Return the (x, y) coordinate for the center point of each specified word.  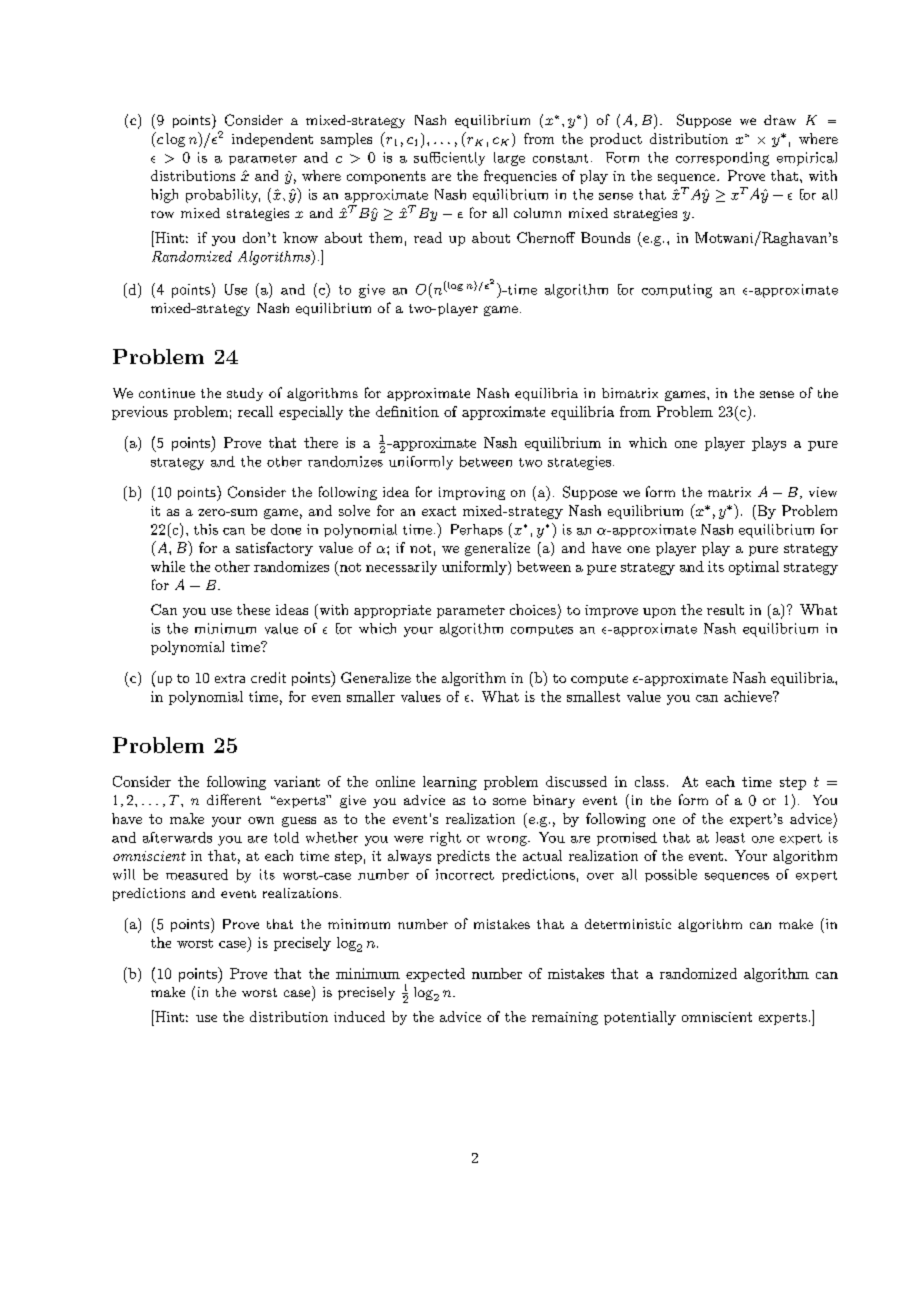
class (650, 781)
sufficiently (449, 159)
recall (255, 411)
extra (230, 678)
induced (359, 1016)
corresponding (722, 159)
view (823, 492)
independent (272, 140)
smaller (371, 696)
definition (407, 411)
